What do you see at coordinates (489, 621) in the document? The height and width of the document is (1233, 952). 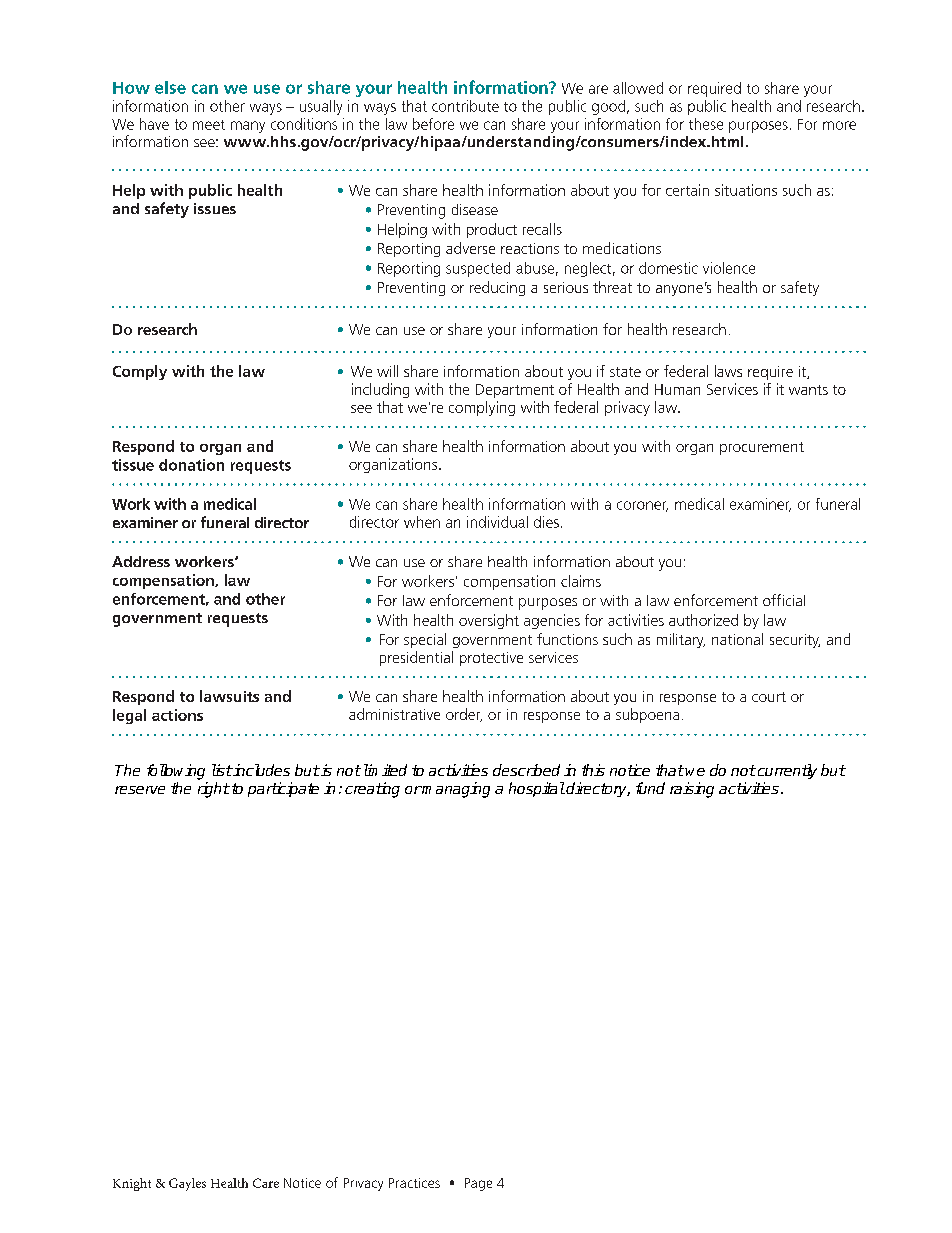 I see `oversight` at bounding box center [489, 621].
